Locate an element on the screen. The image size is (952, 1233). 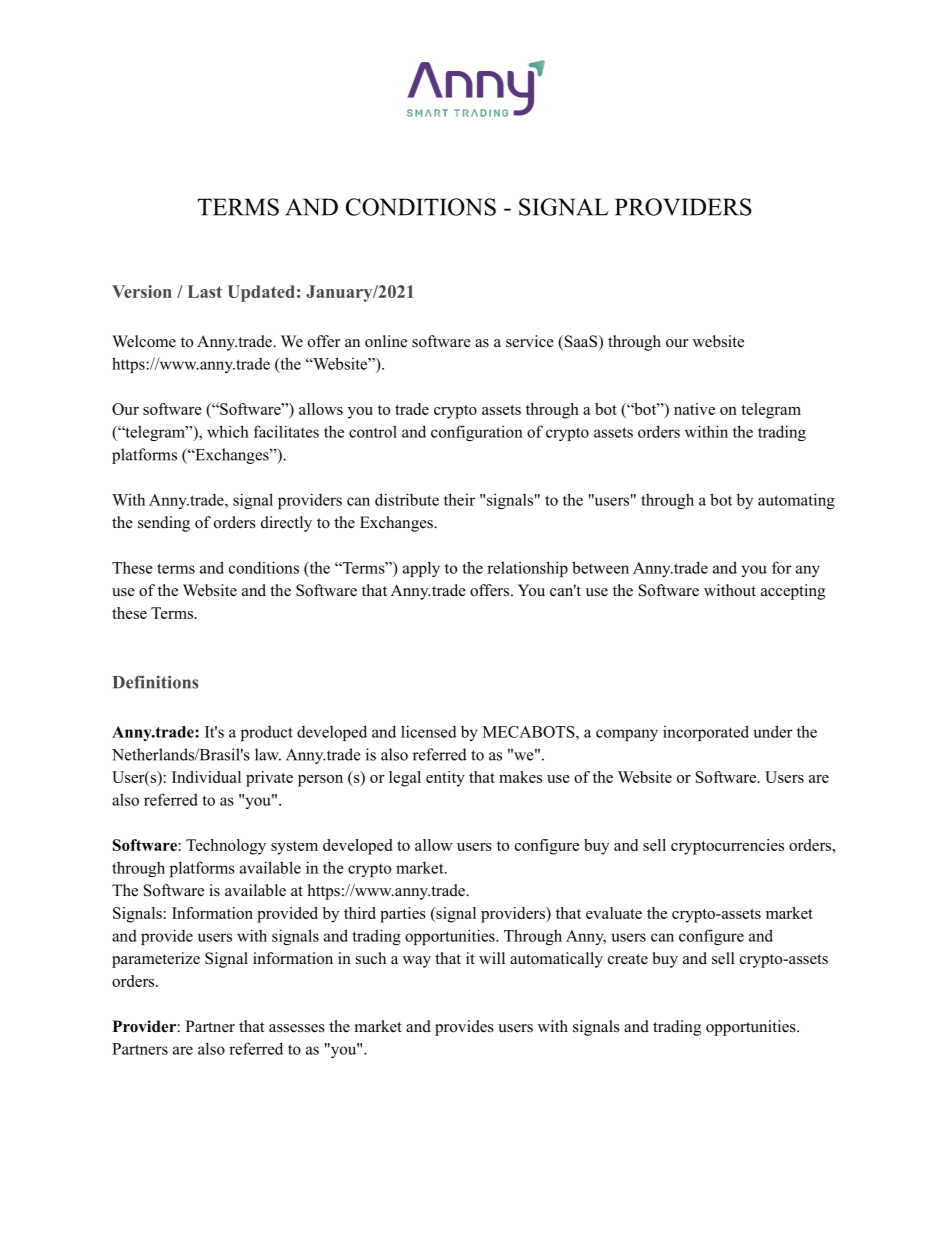
assesses is located at coordinates (297, 1028).
